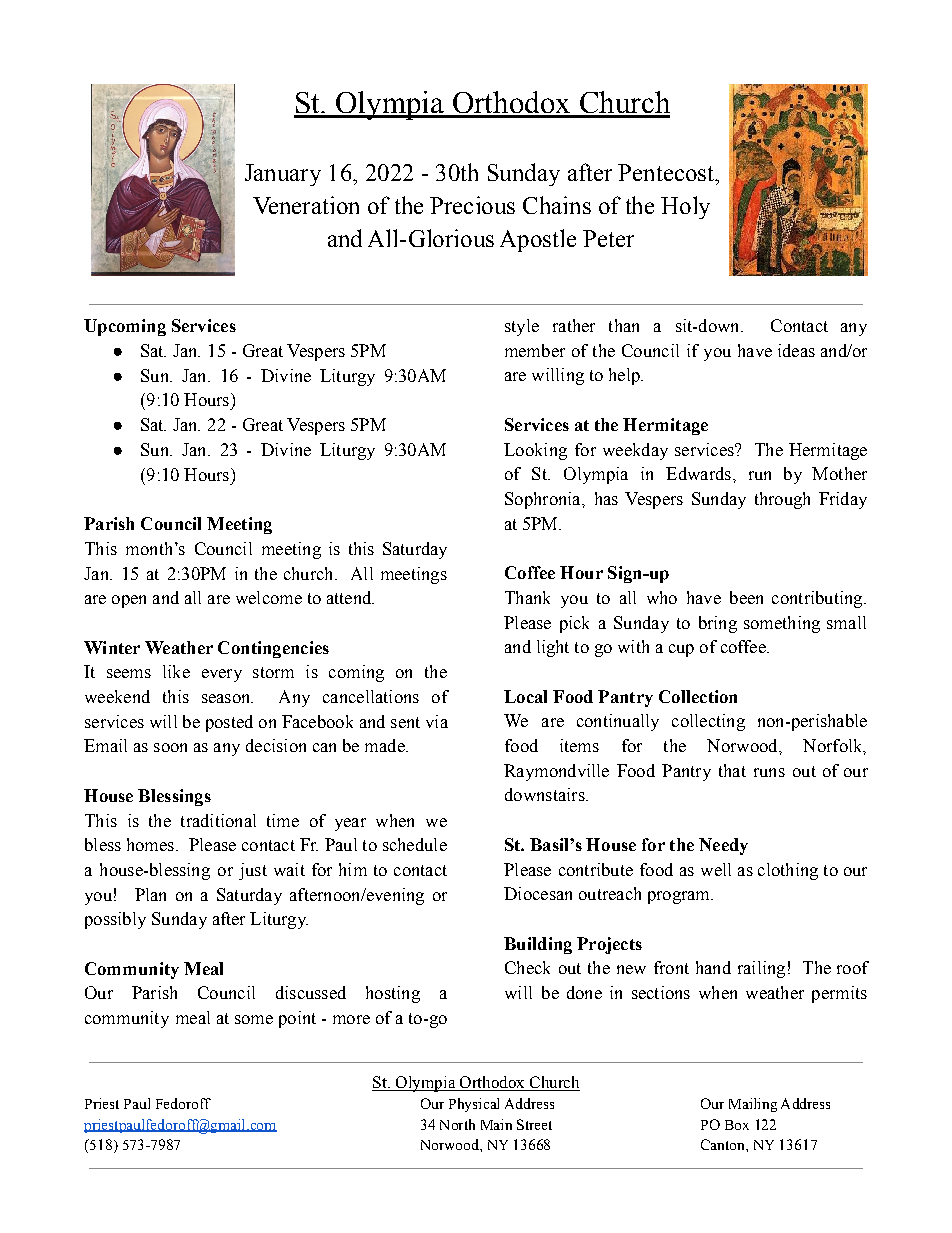  Describe the element at coordinates (474, 1105) in the screenshot. I see `Physical` at that location.
